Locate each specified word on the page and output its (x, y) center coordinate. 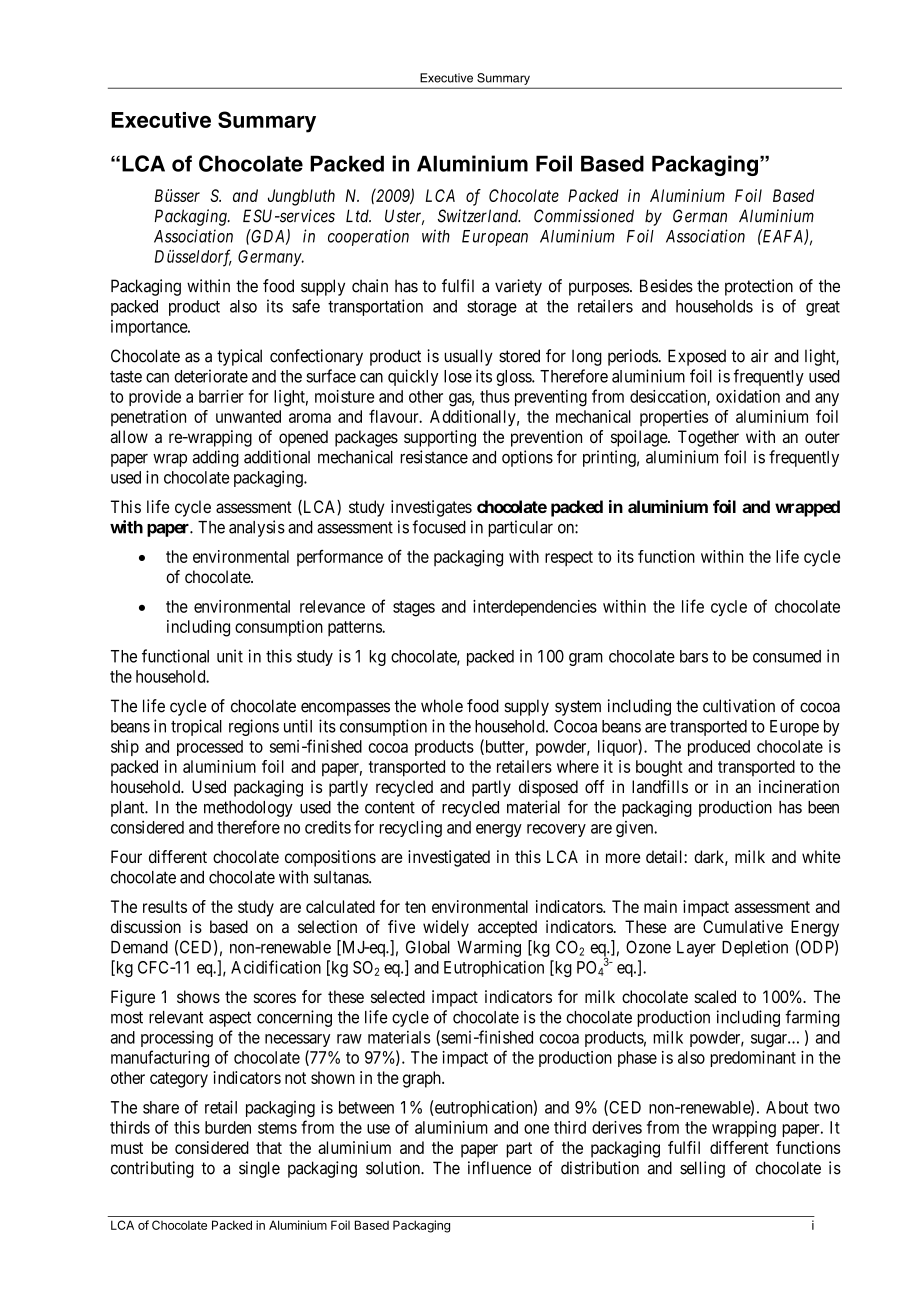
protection (759, 287)
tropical (196, 727)
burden (228, 1127)
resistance (434, 457)
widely (446, 928)
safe (306, 306)
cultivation (739, 706)
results (165, 906)
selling (702, 1169)
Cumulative (743, 926)
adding (216, 458)
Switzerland (479, 216)
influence (499, 1168)
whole (442, 706)
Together (708, 438)
